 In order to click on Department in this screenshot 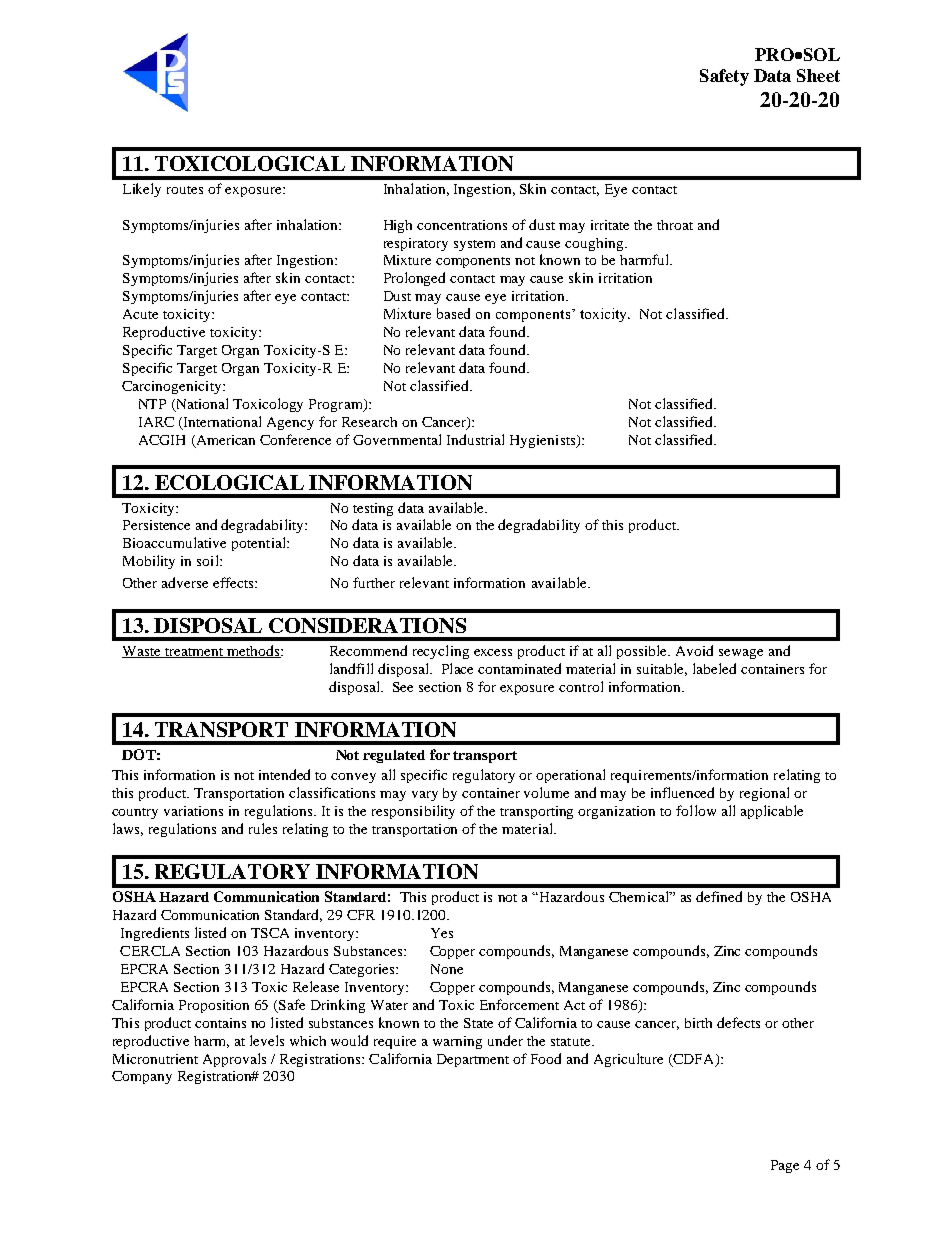, I will do `click(473, 1060)`.
